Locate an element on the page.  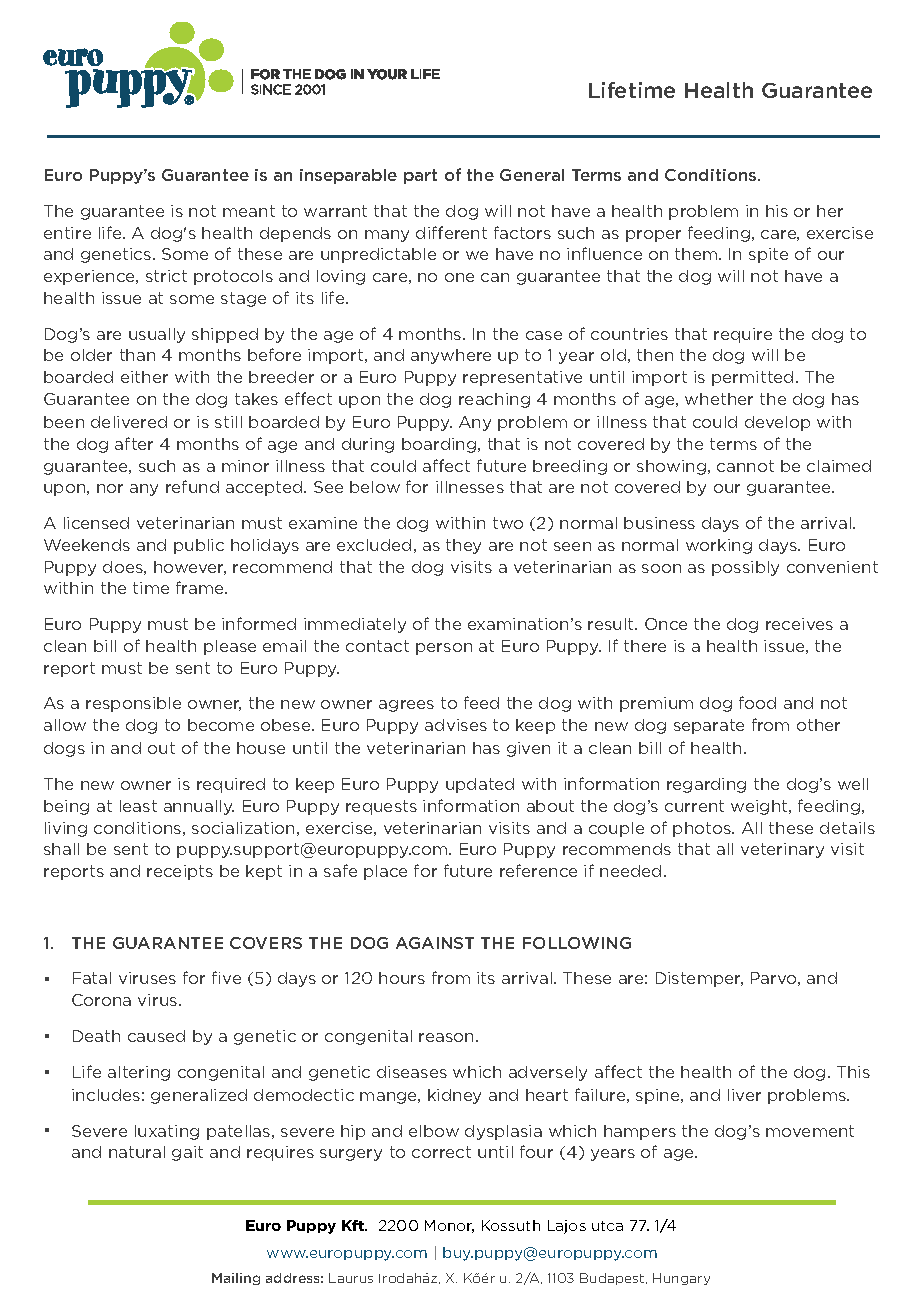
spite is located at coordinates (768, 255).
